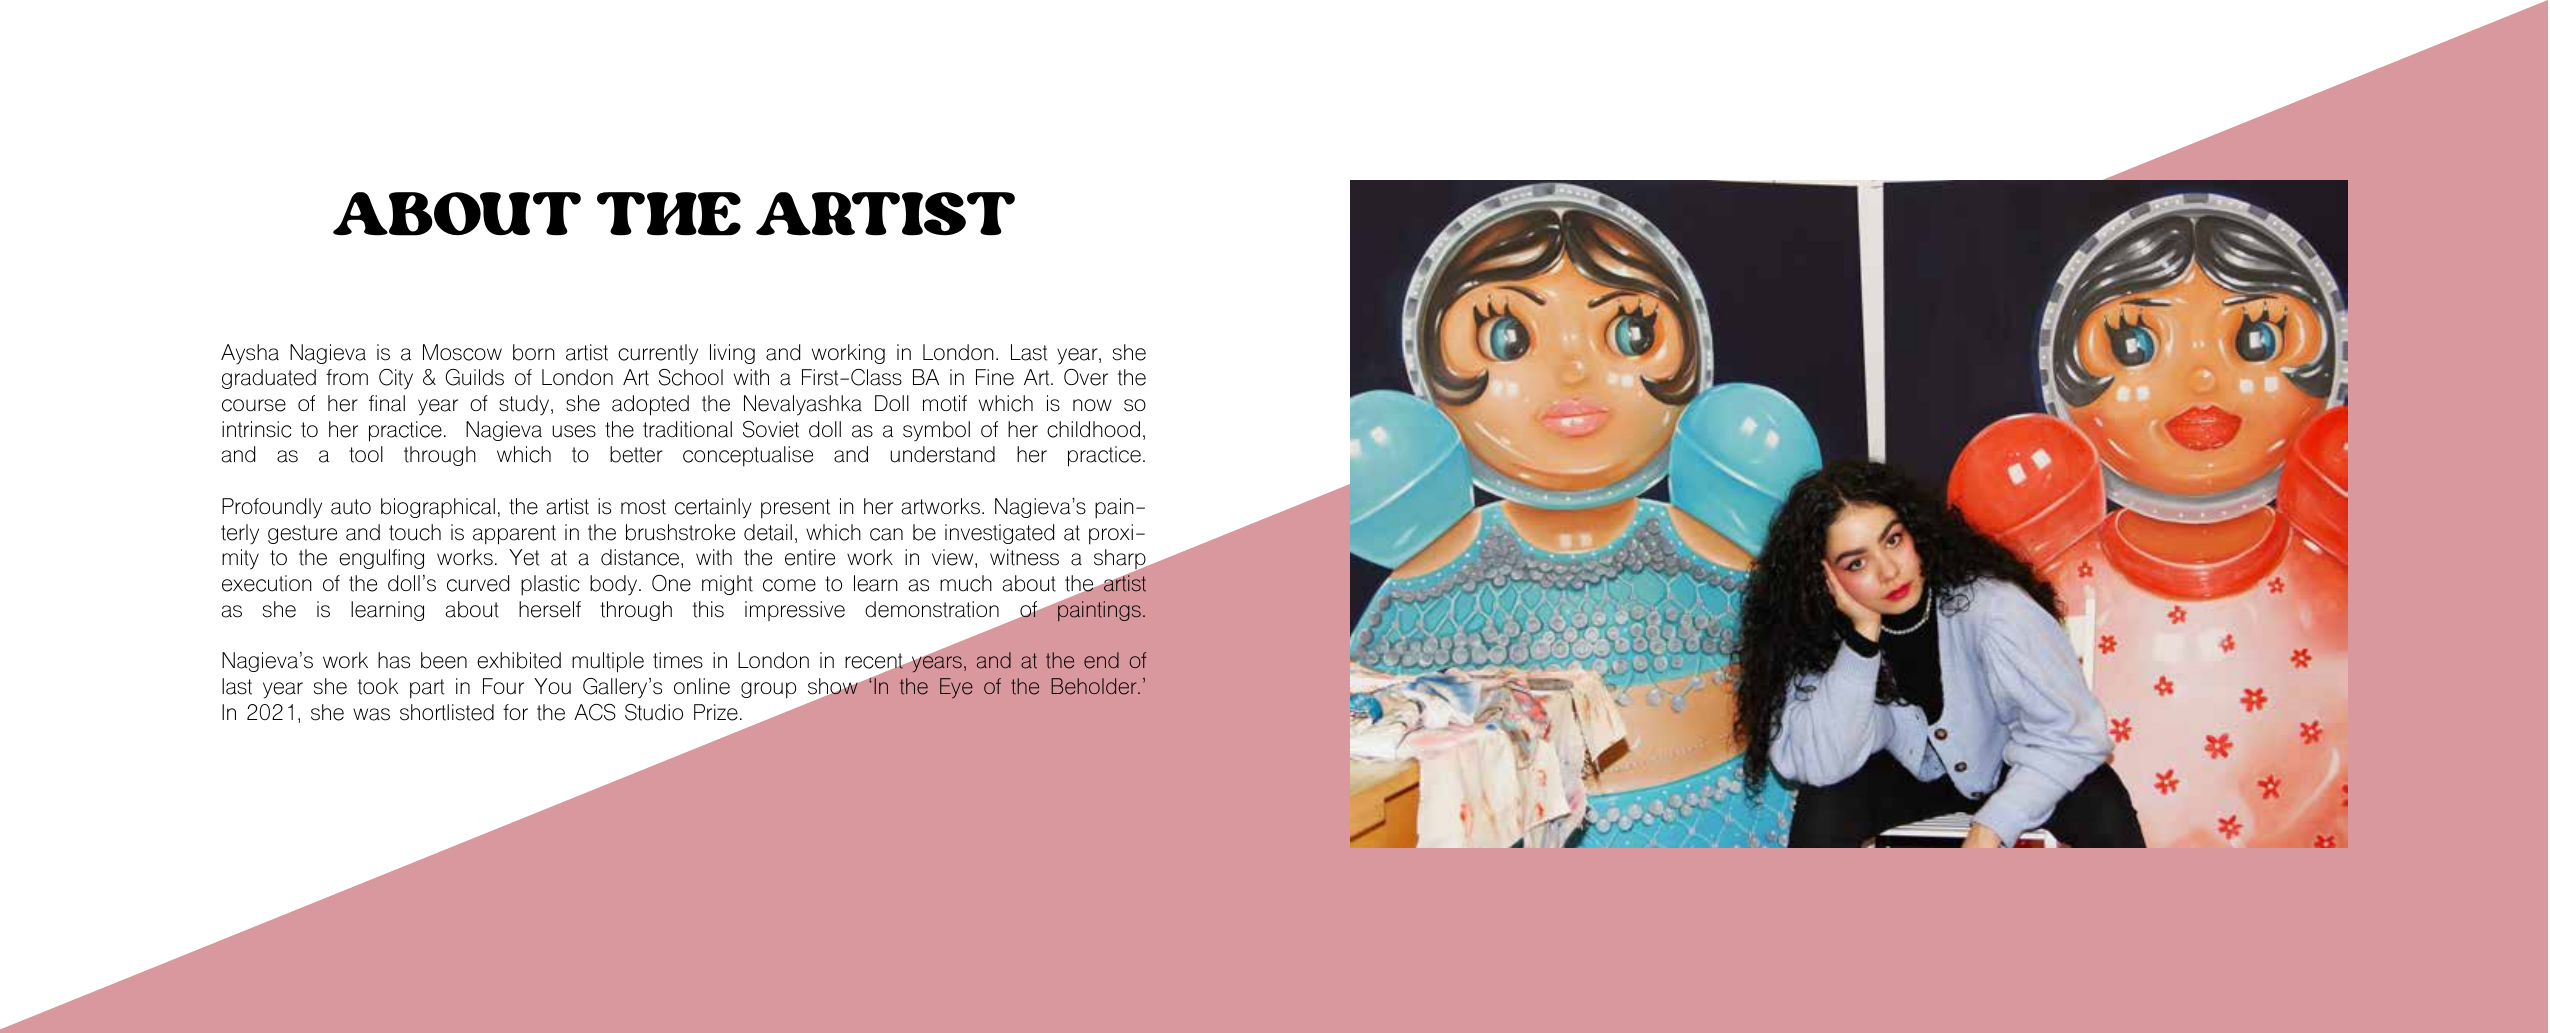 This image has width=2550, height=1033. What do you see at coordinates (654, 712) in the image?
I see `Studio` at bounding box center [654, 712].
